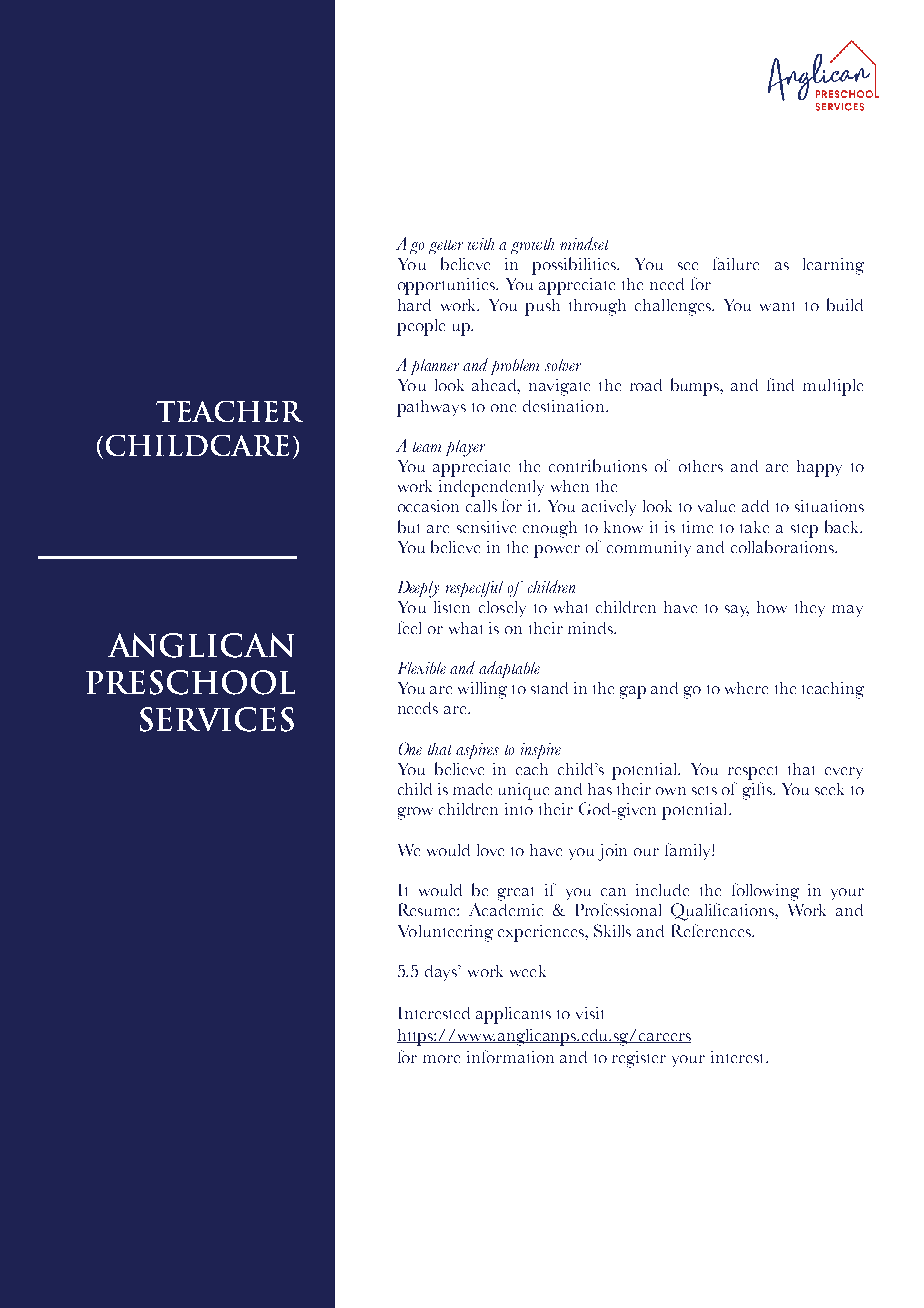 The height and width of the screenshot is (1308, 924). What do you see at coordinates (783, 546) in the screenshot?
I see `collaborations` at bounding box center [783, 546].
